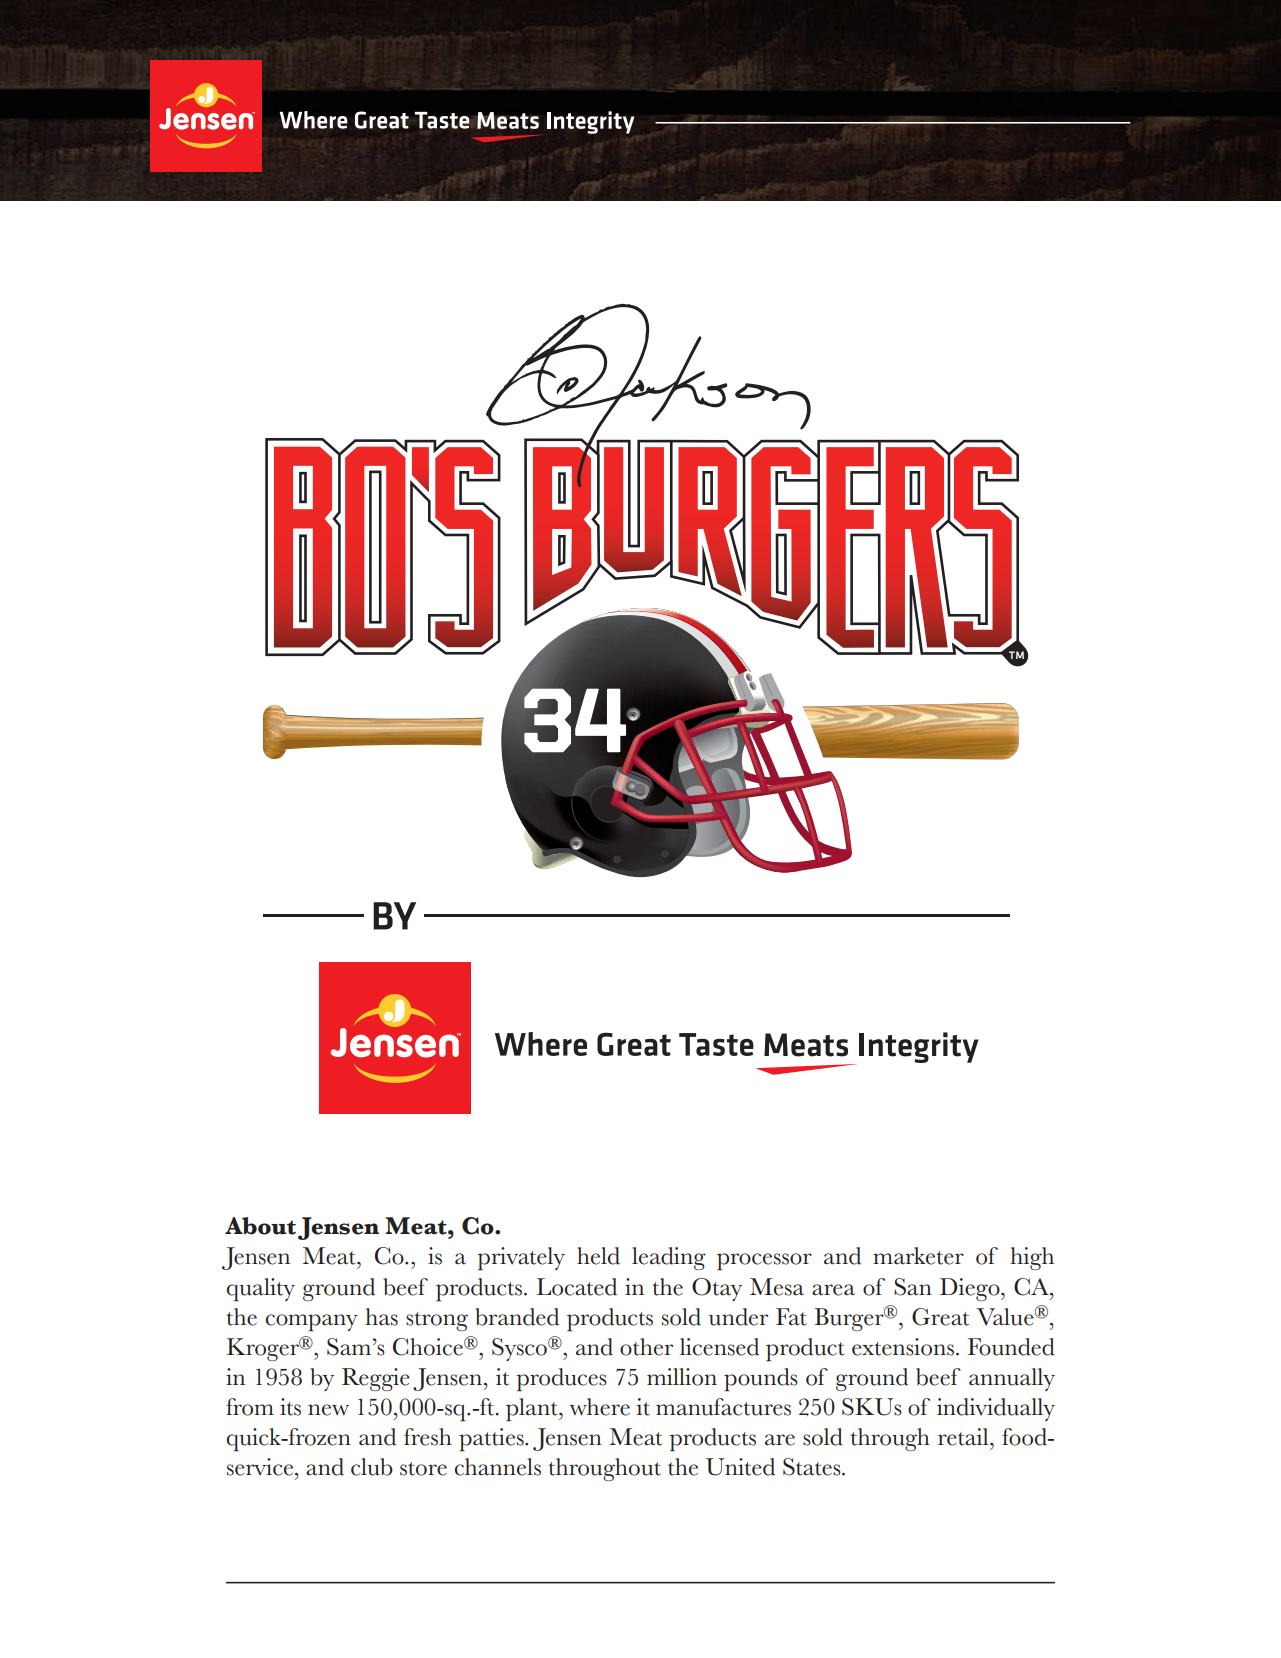 The width and height of the screenshot is (1281, 1658). I want to click on United, so click(740, 1467).
